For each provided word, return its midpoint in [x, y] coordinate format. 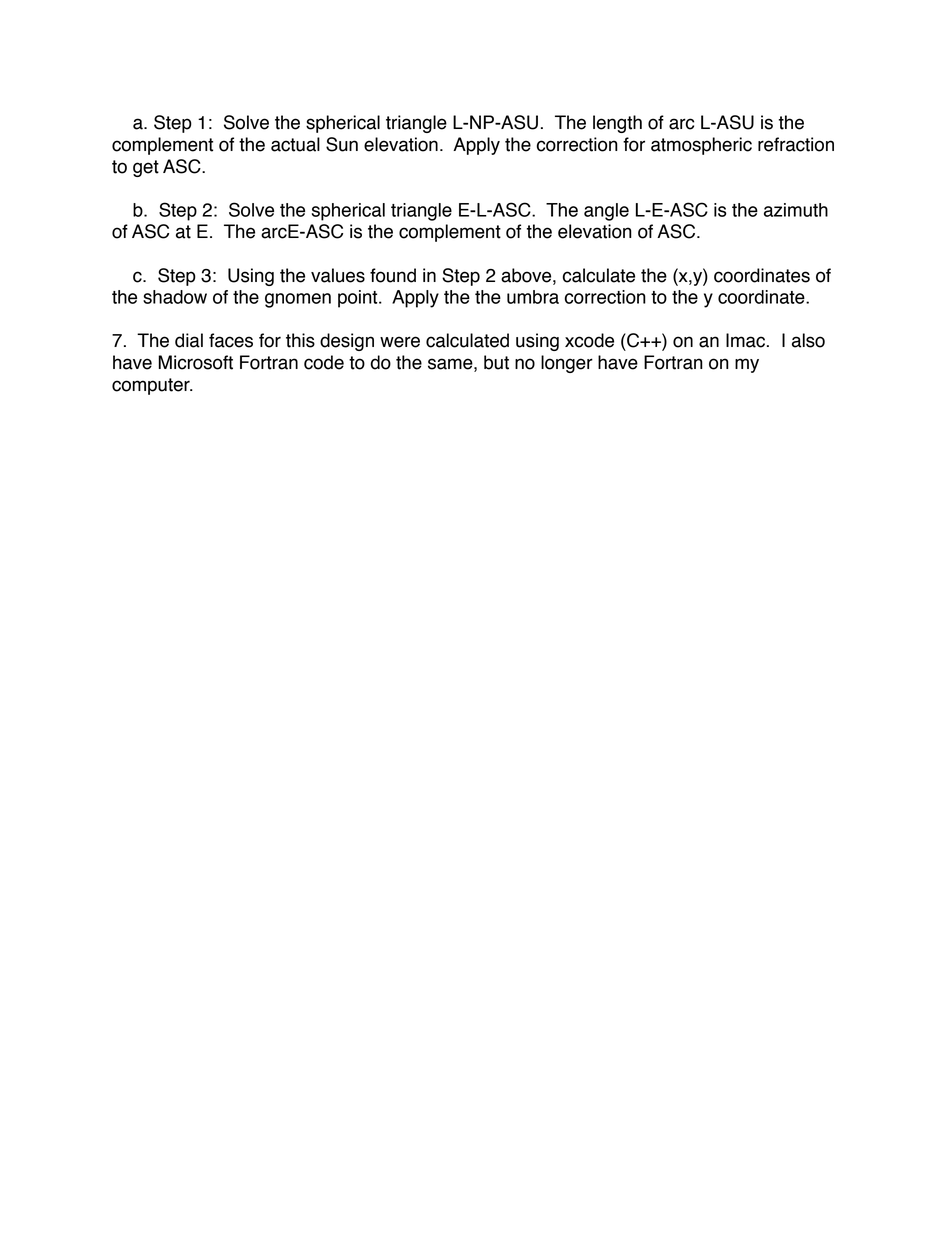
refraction [796, 144]
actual [295, 144]
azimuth [796, 210]
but [496, 362]
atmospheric [701, 146]
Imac [745, 340]
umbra [533, 297]
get [146, 168]
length [617, 124]
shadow [175, 297]
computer [152, 386]
